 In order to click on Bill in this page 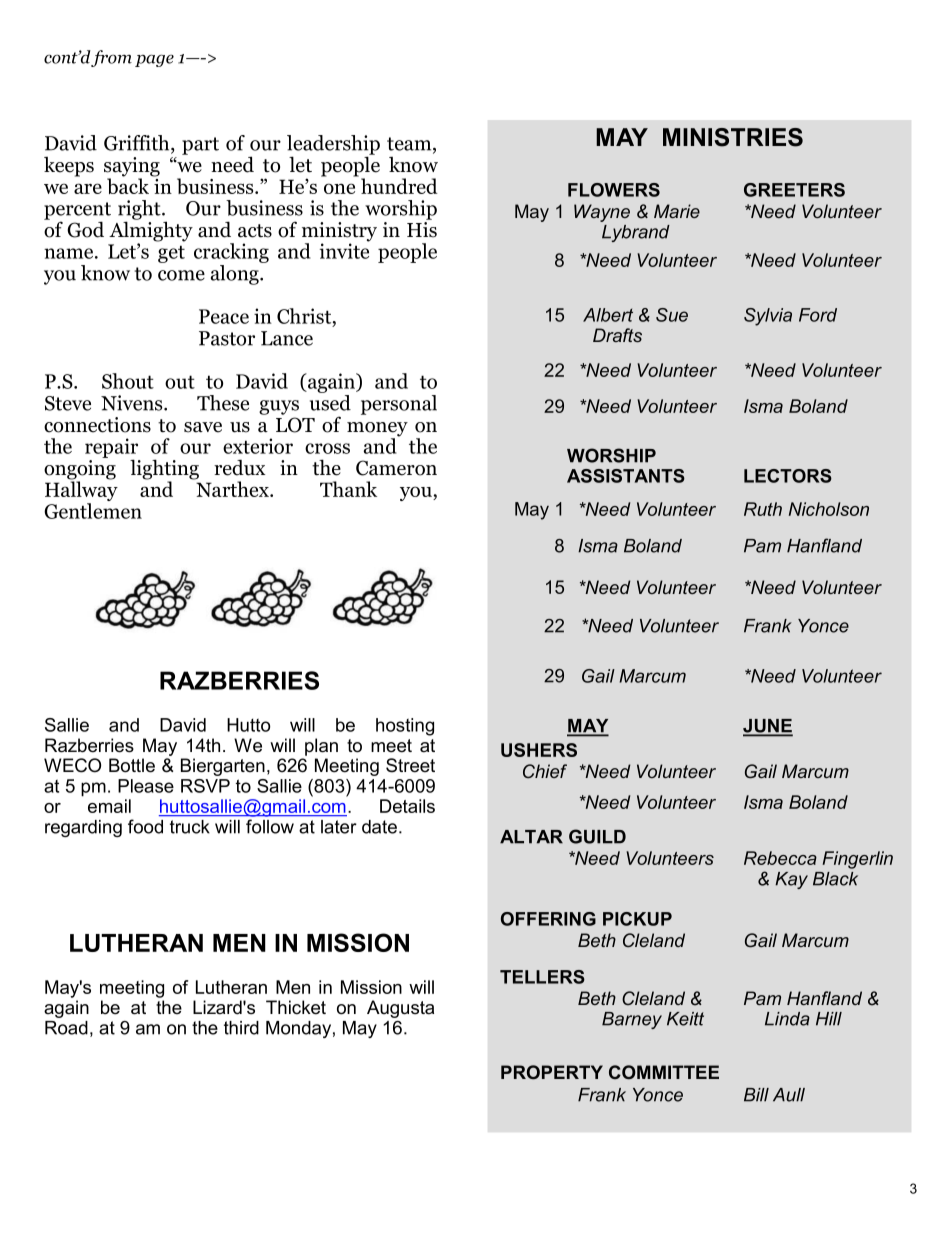, I will do `click(756, 1095)`.
